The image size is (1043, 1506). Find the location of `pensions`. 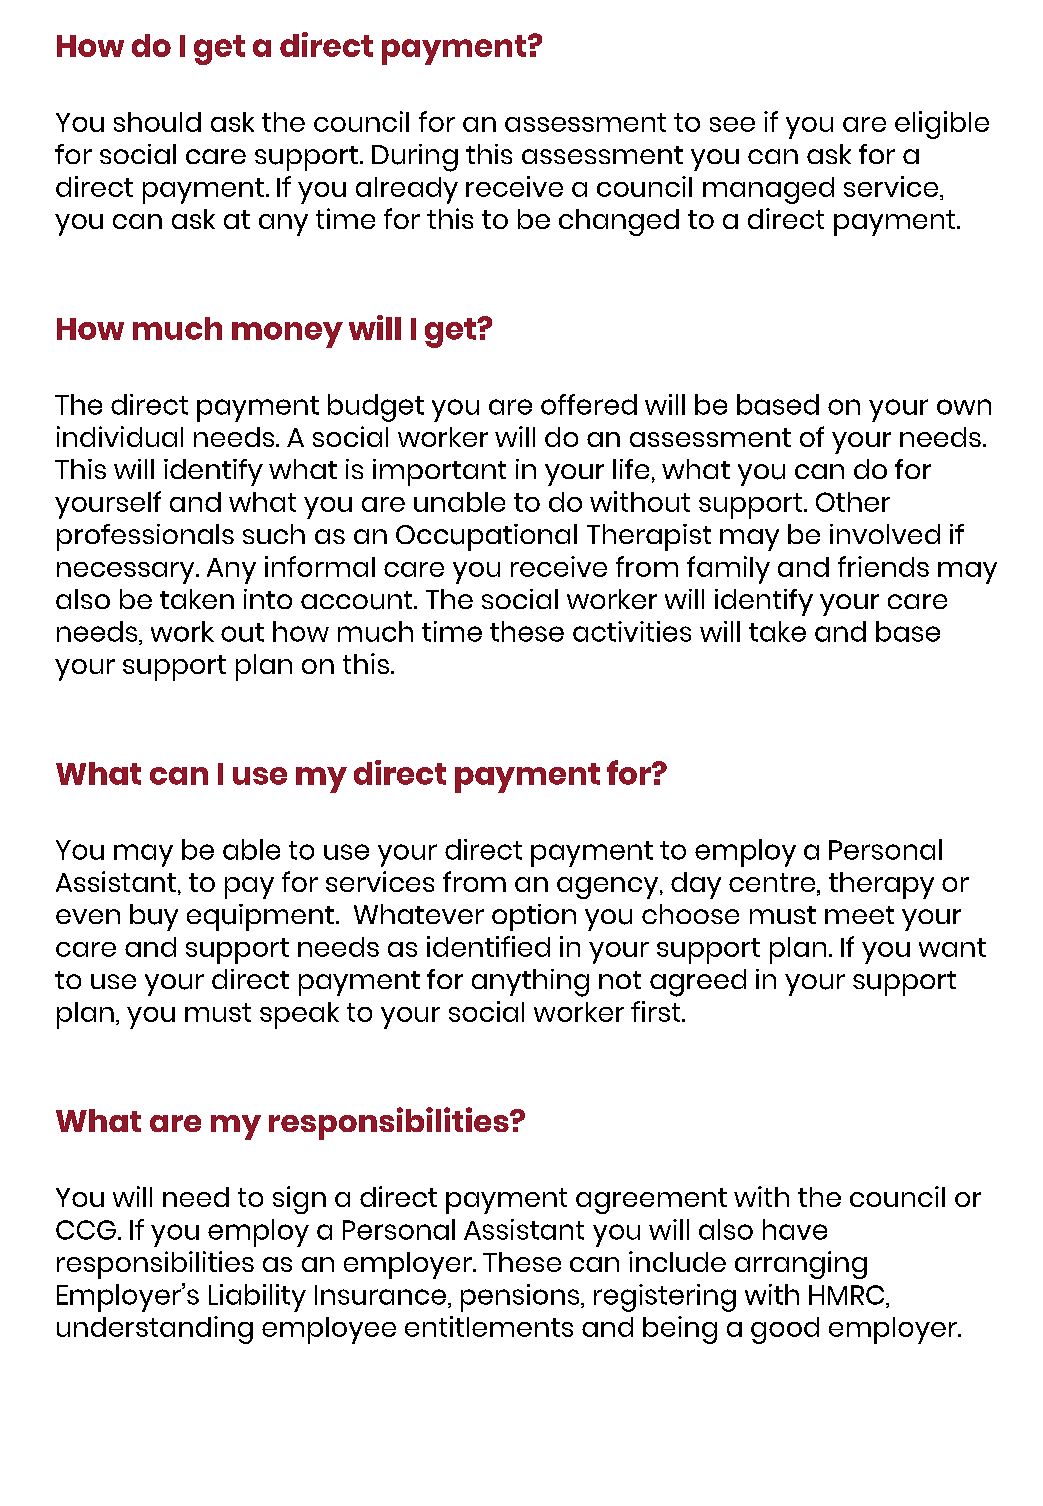

pensions is located at coordinates (521, 1298).
